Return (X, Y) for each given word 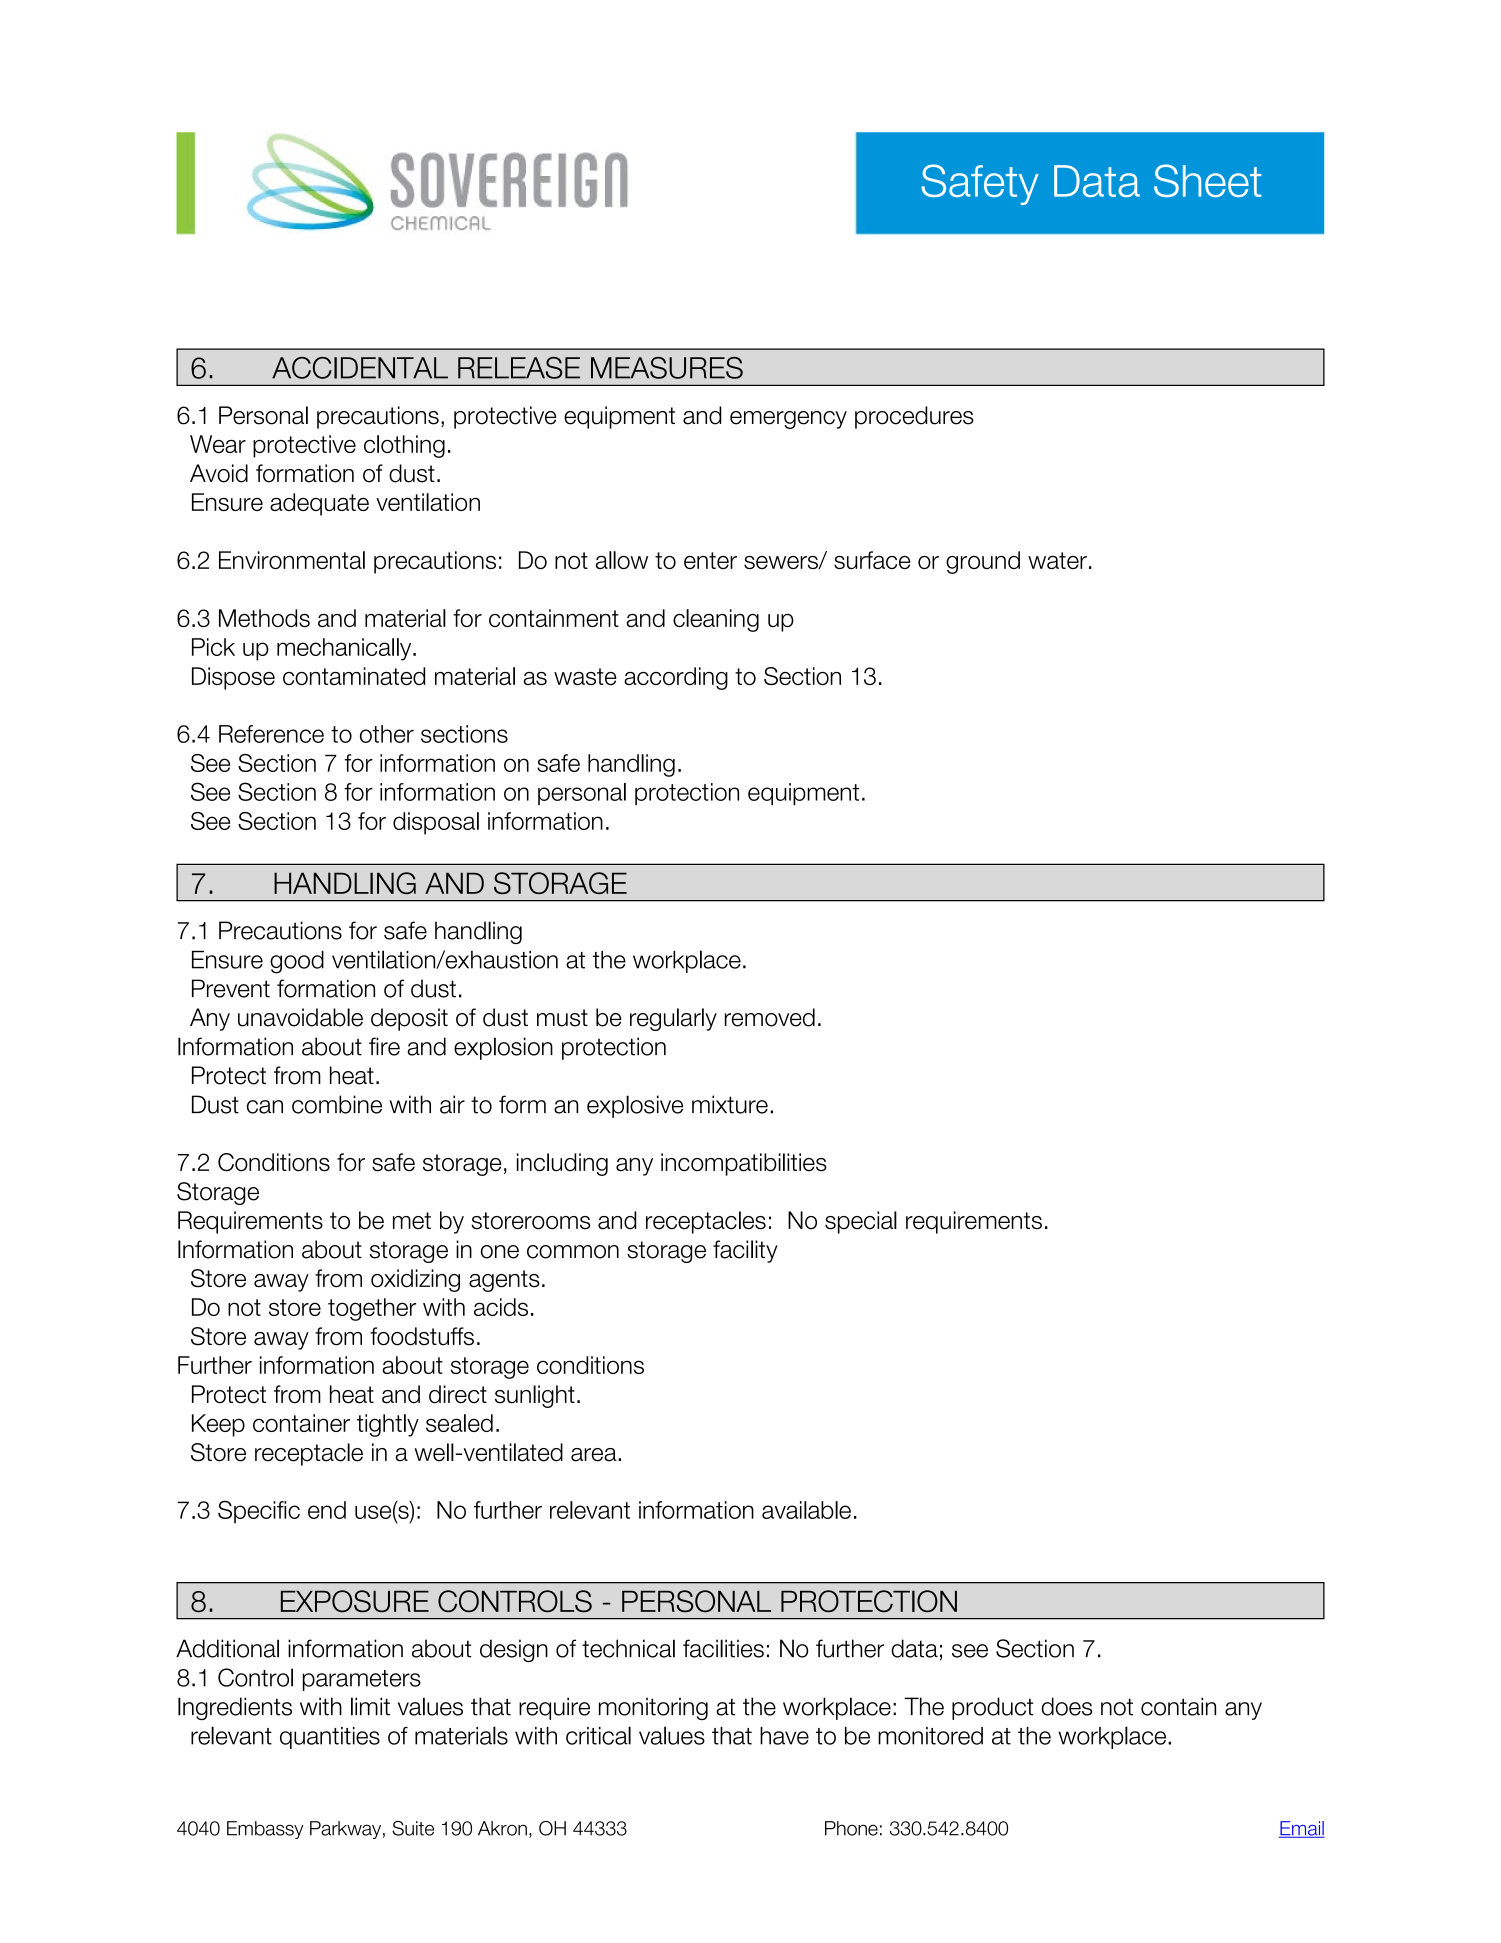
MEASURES (667, 368)
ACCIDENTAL (360, 368)
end (327, 1510)
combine (337, 1104)
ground (983, 562)
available (806, 1510)
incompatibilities (744, 1164)
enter (710, 560)
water (1057, 560)
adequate (319, 504)
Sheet (1207, 180)
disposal (436, 823)
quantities (330, 1738)
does (1066, 1706)
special (861, 1222)
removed (770, 1017)
